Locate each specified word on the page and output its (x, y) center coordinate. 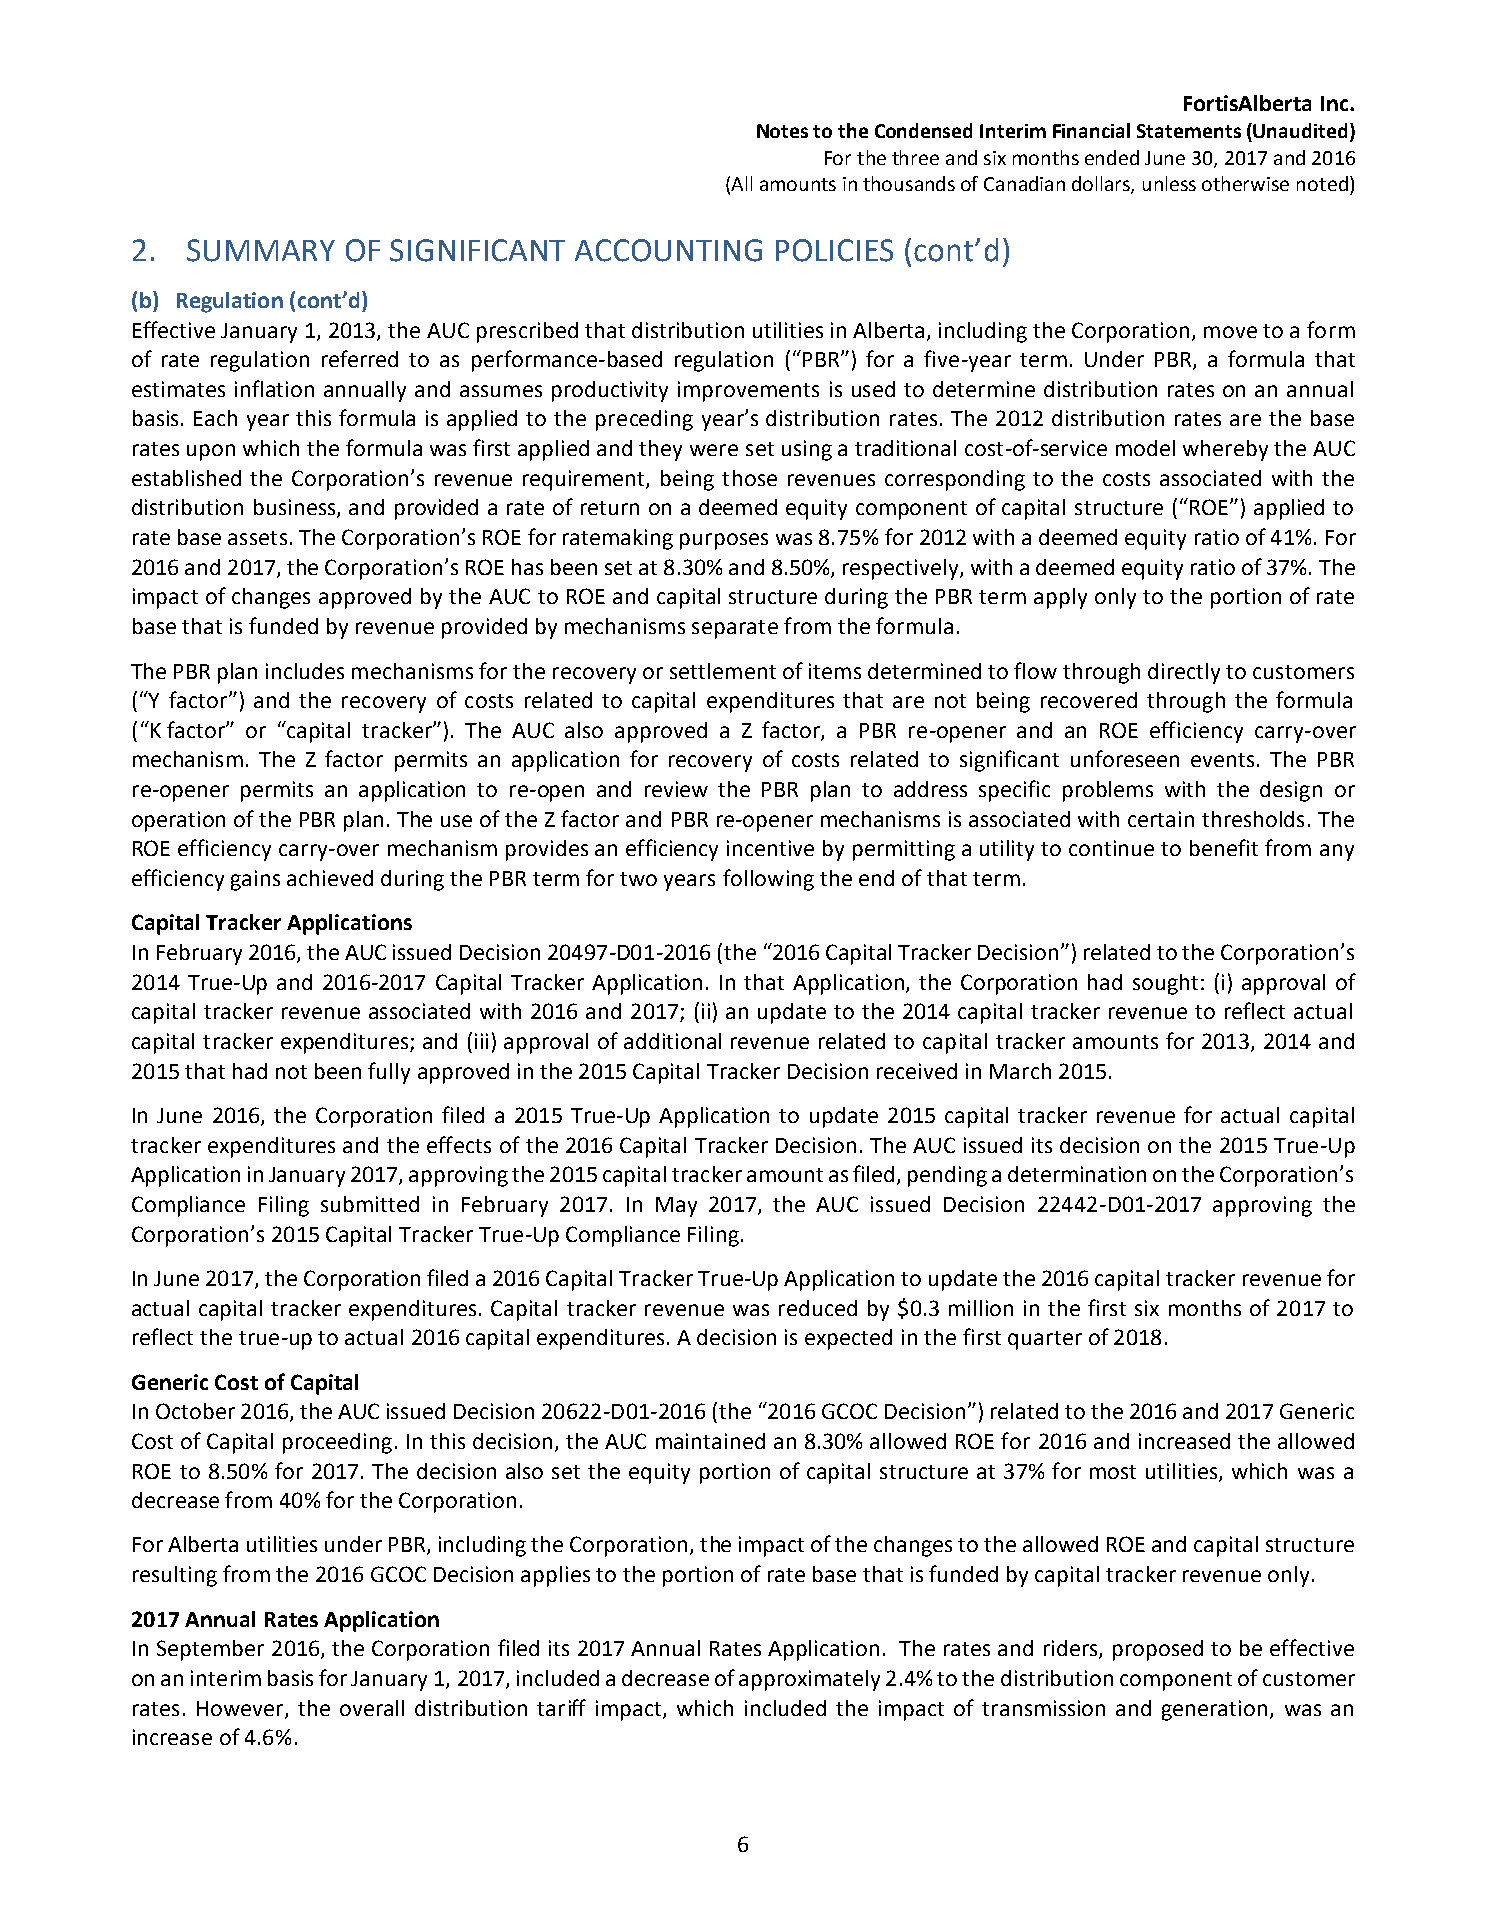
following (768, 880)
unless (1169, 183)
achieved (330, 878)
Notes (782, 131)
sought (1165, 984)
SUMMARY (261, 250)
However (241, 1709)
